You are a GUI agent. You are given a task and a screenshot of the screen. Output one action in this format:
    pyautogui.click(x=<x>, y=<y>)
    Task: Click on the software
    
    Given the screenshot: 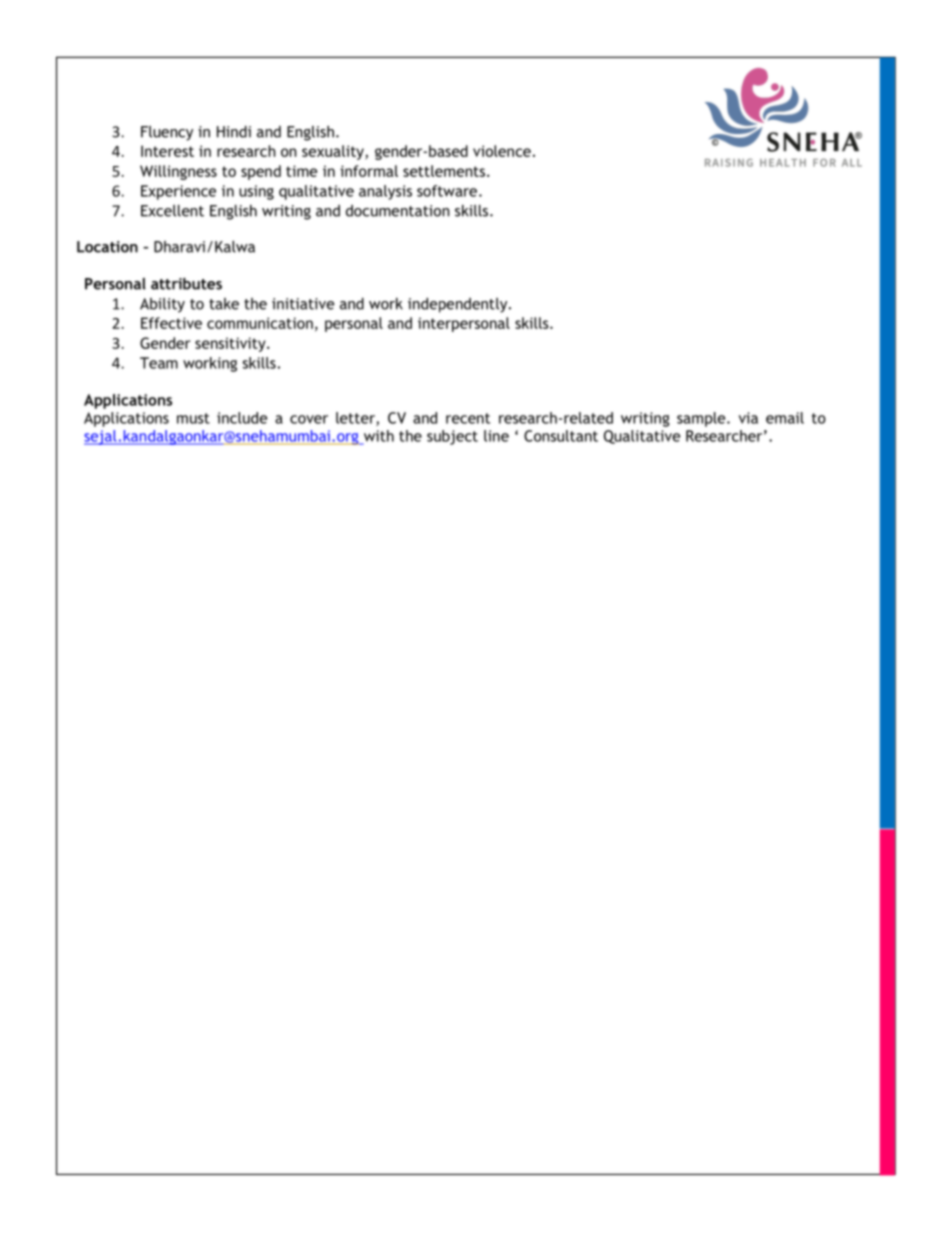 What is the action you would take?
    pyautogui.click(x=448, y=191)
